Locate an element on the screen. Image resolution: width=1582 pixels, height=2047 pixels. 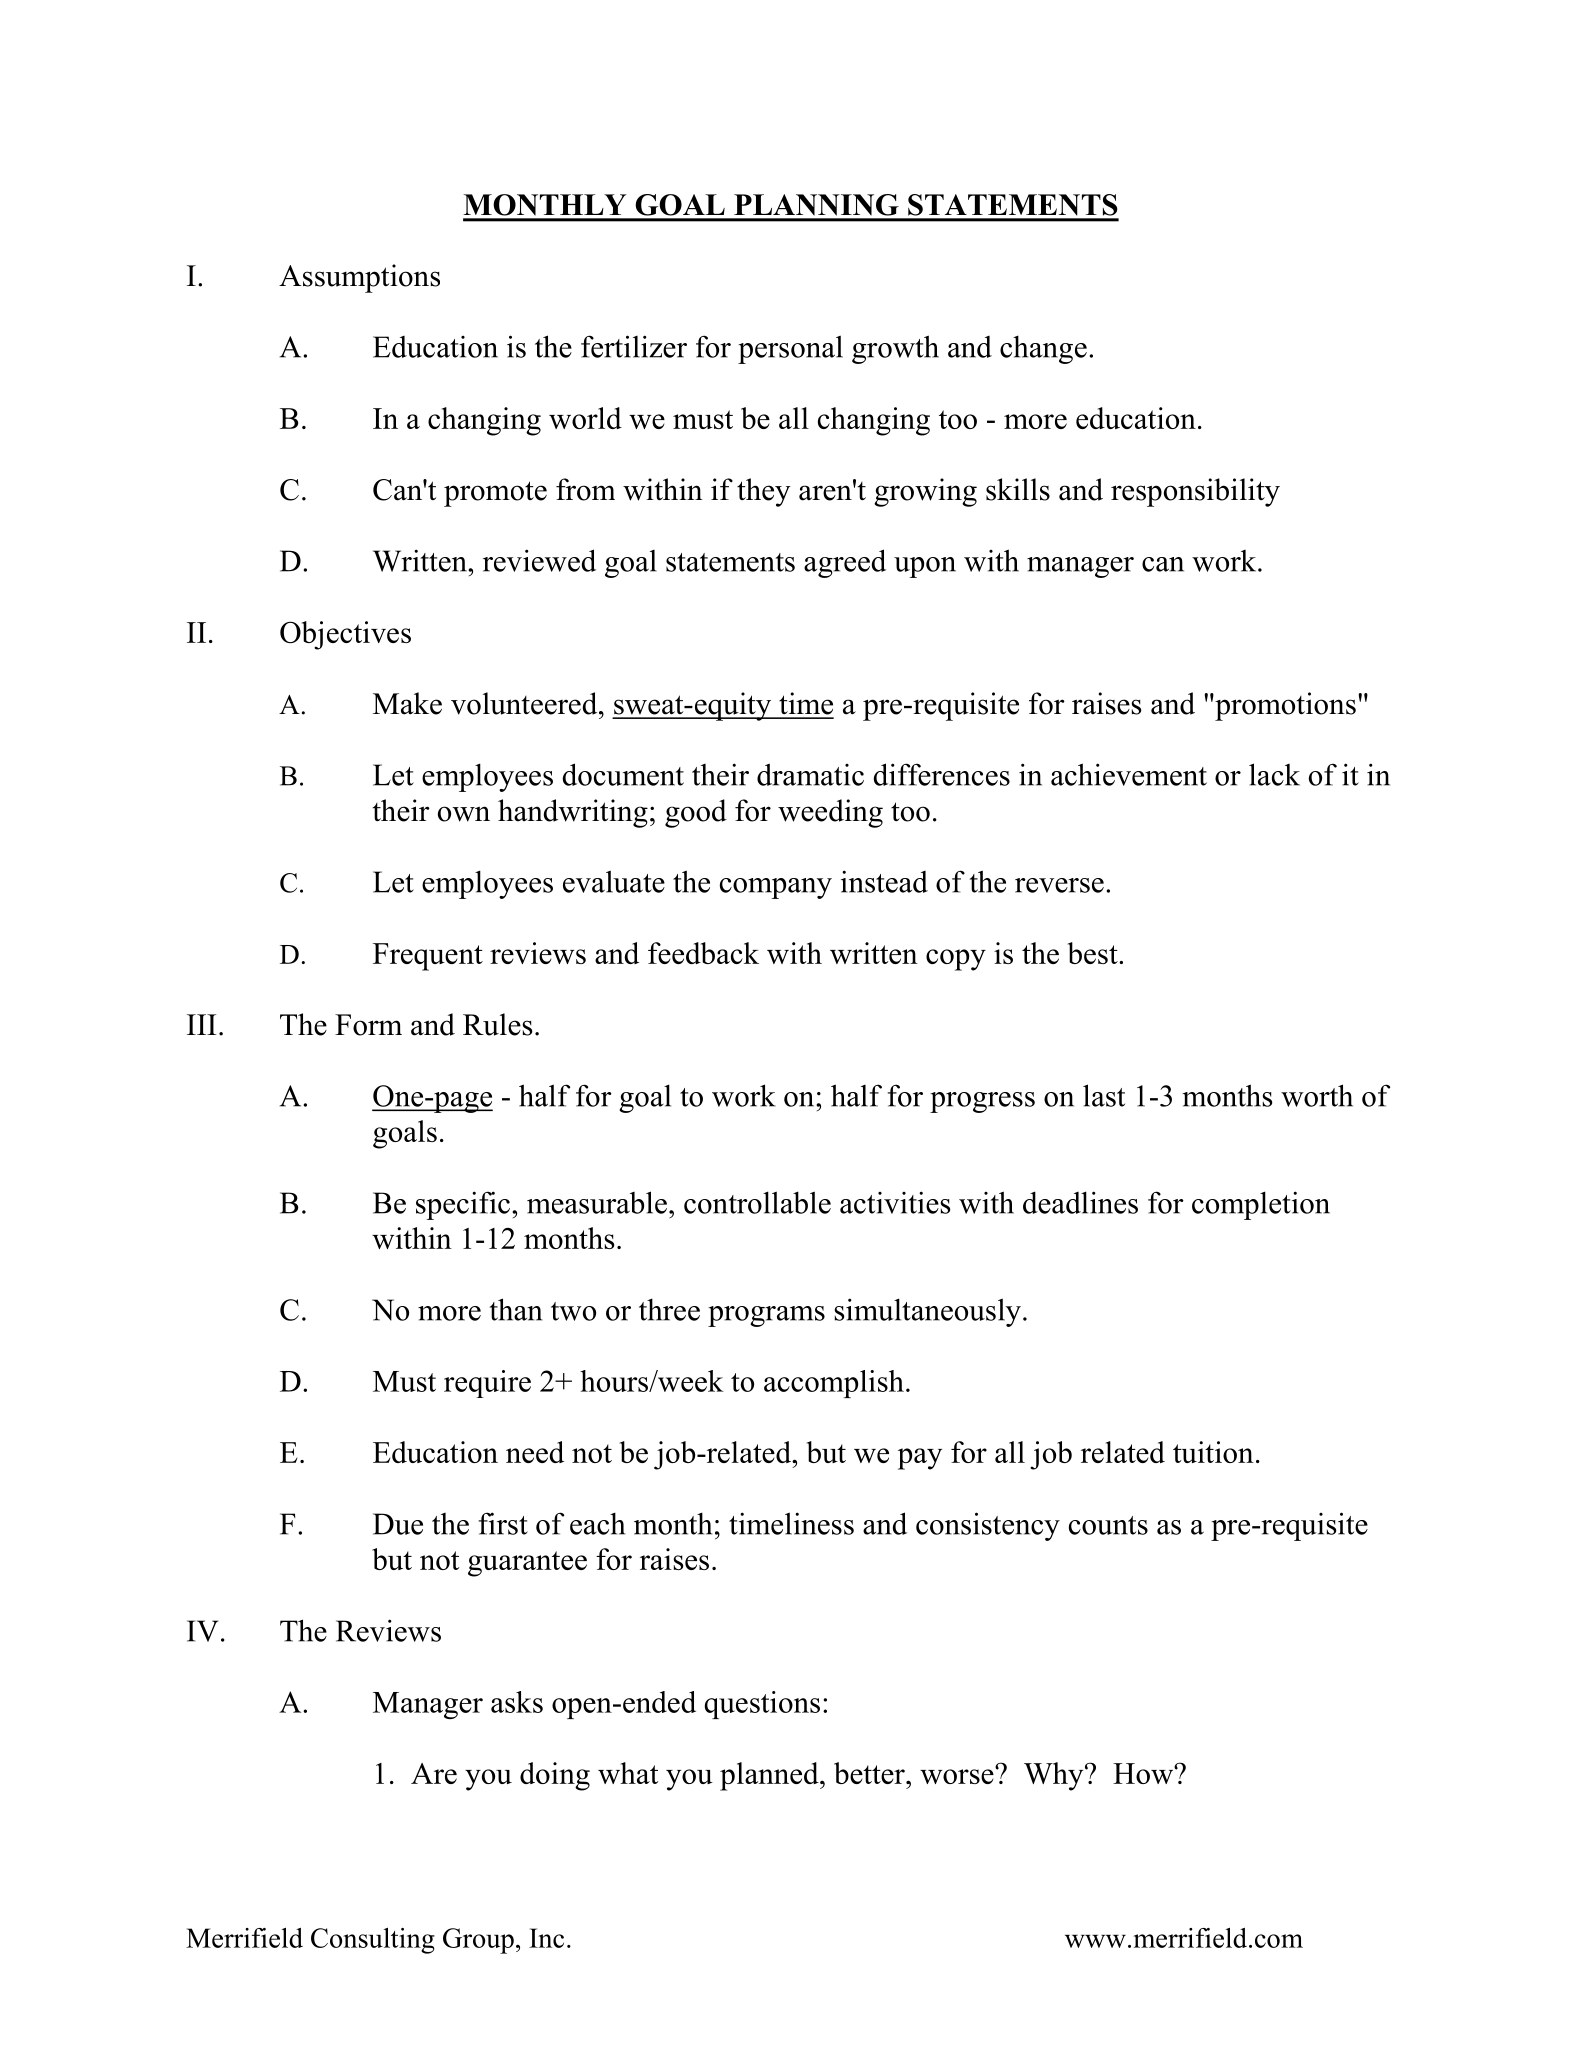
Consulting is located at coordinates (373, 1941).
